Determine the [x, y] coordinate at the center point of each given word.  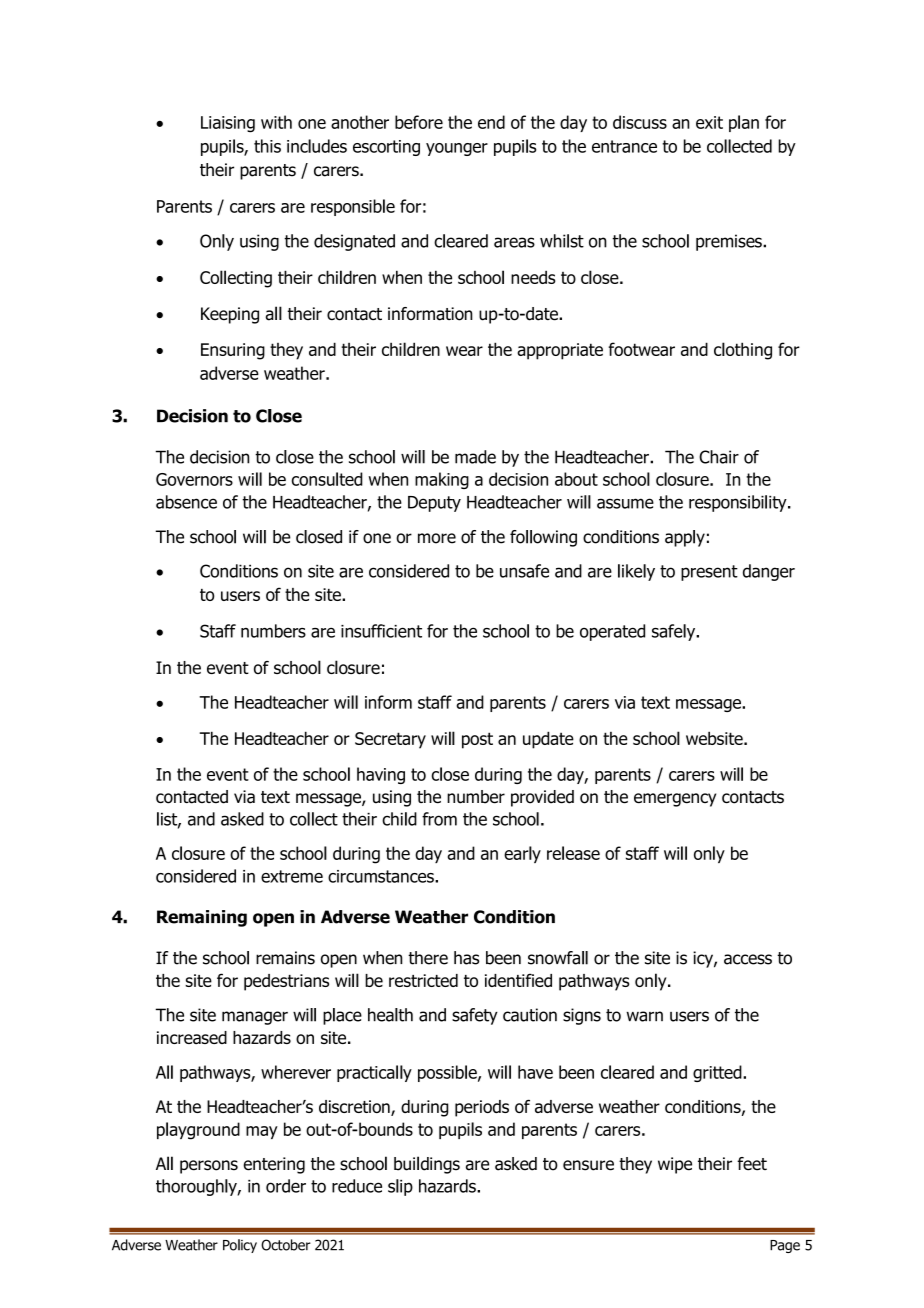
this [267, 146]
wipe [675, 1165]
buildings [427, 1165]
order [286, 1186]
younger [457, 149]
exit [709, 122]
